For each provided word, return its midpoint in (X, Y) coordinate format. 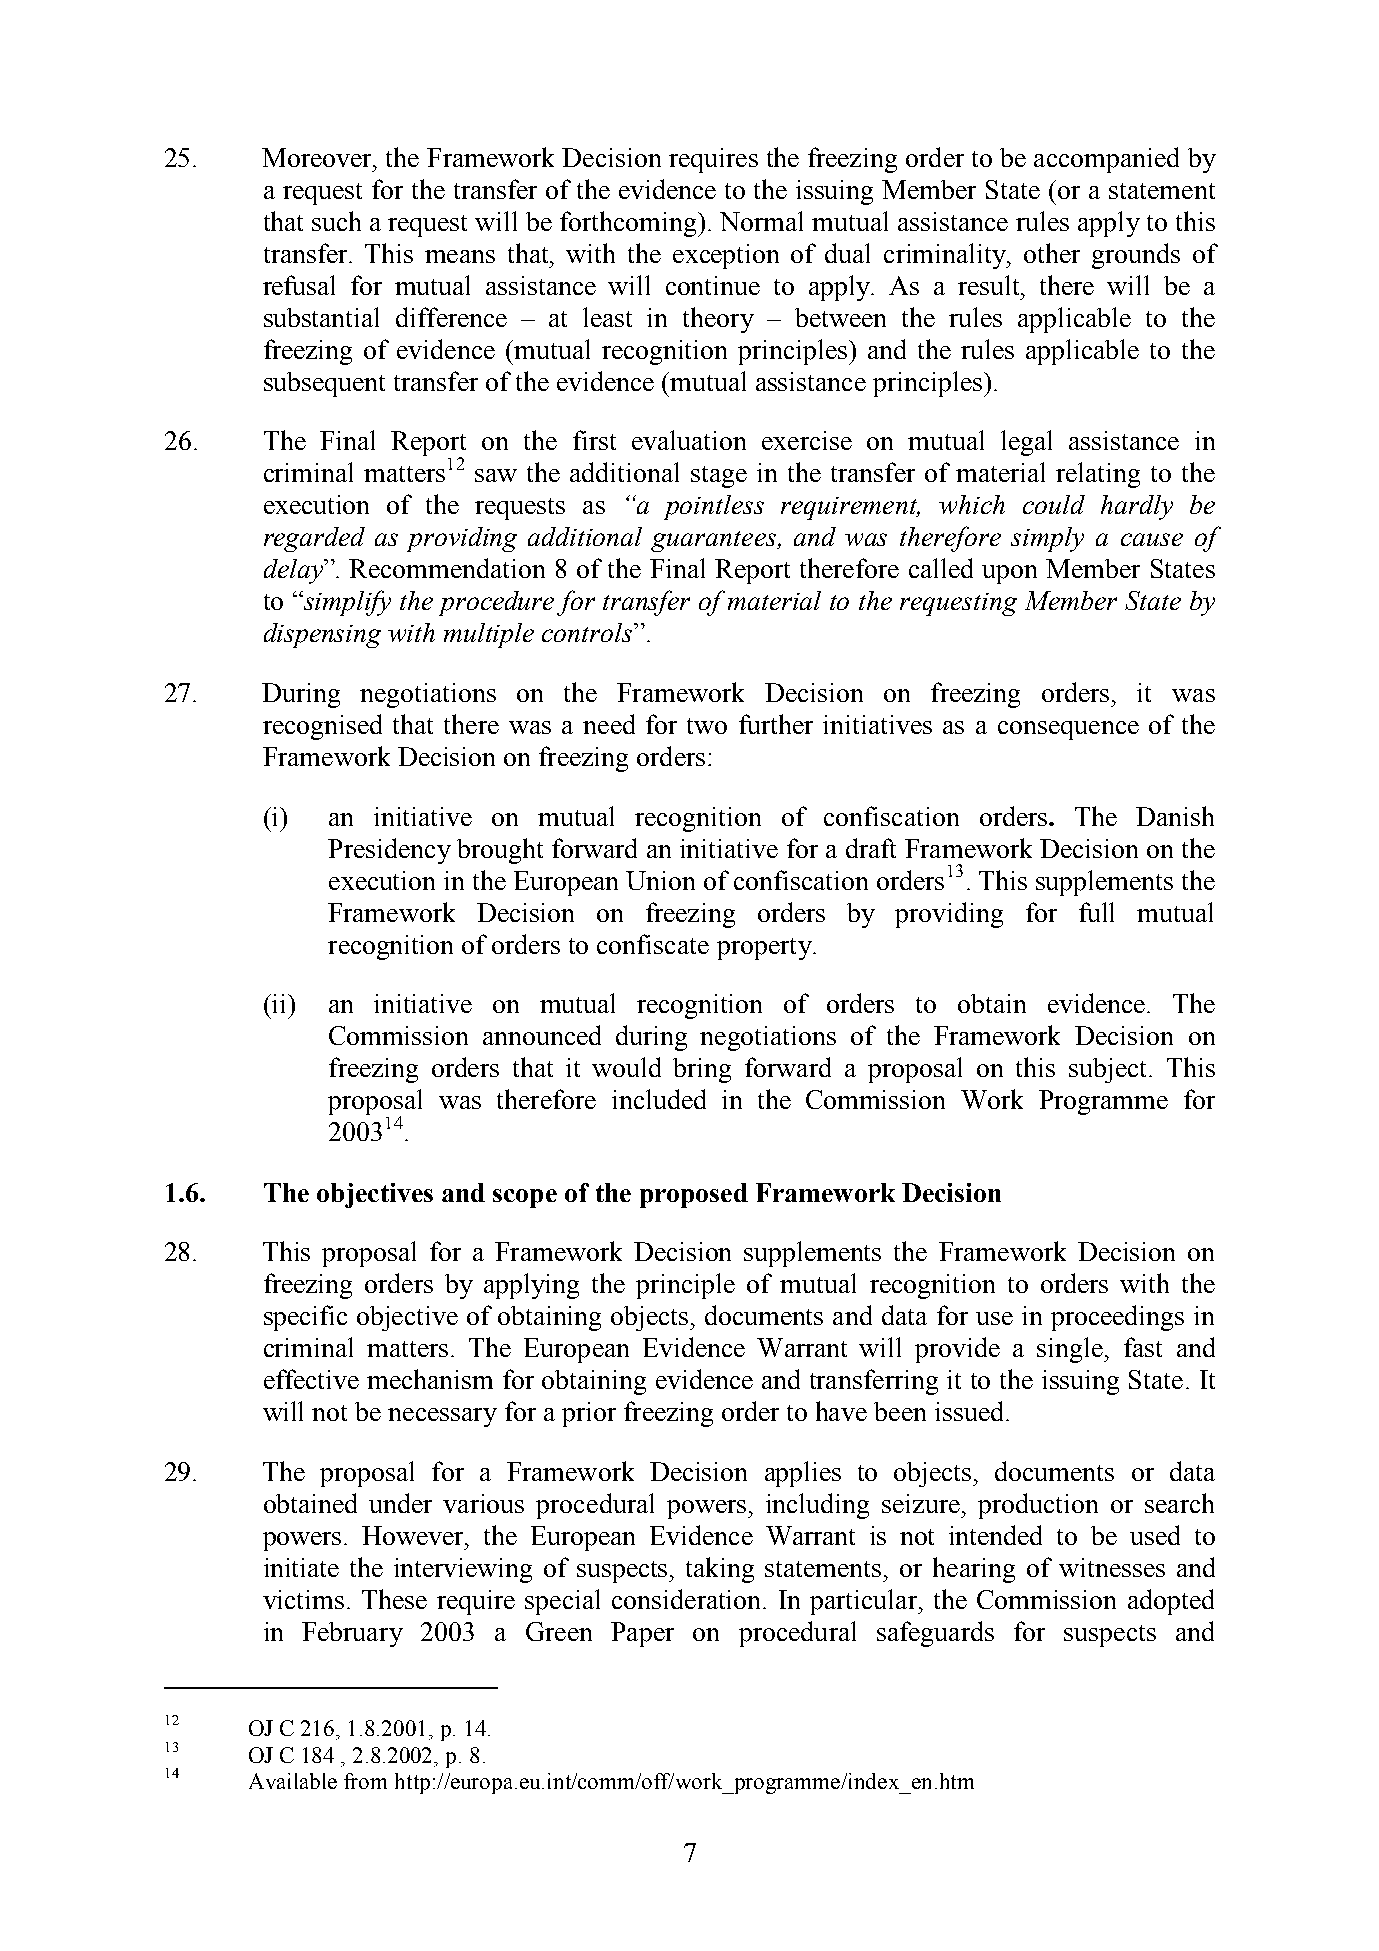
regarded (314, 539)
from (365, 1781)
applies (803, 1474)
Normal (761, 221)
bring (702, 1070)
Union (660, 880)
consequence (1068, 730)
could (1054, 504)
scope (525, 1198)
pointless (714, 507)
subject (1109, 1070)
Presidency (389, 851)
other (1052, 253)
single (1071, 1350)
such (336, 221)
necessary (442, 1417)
